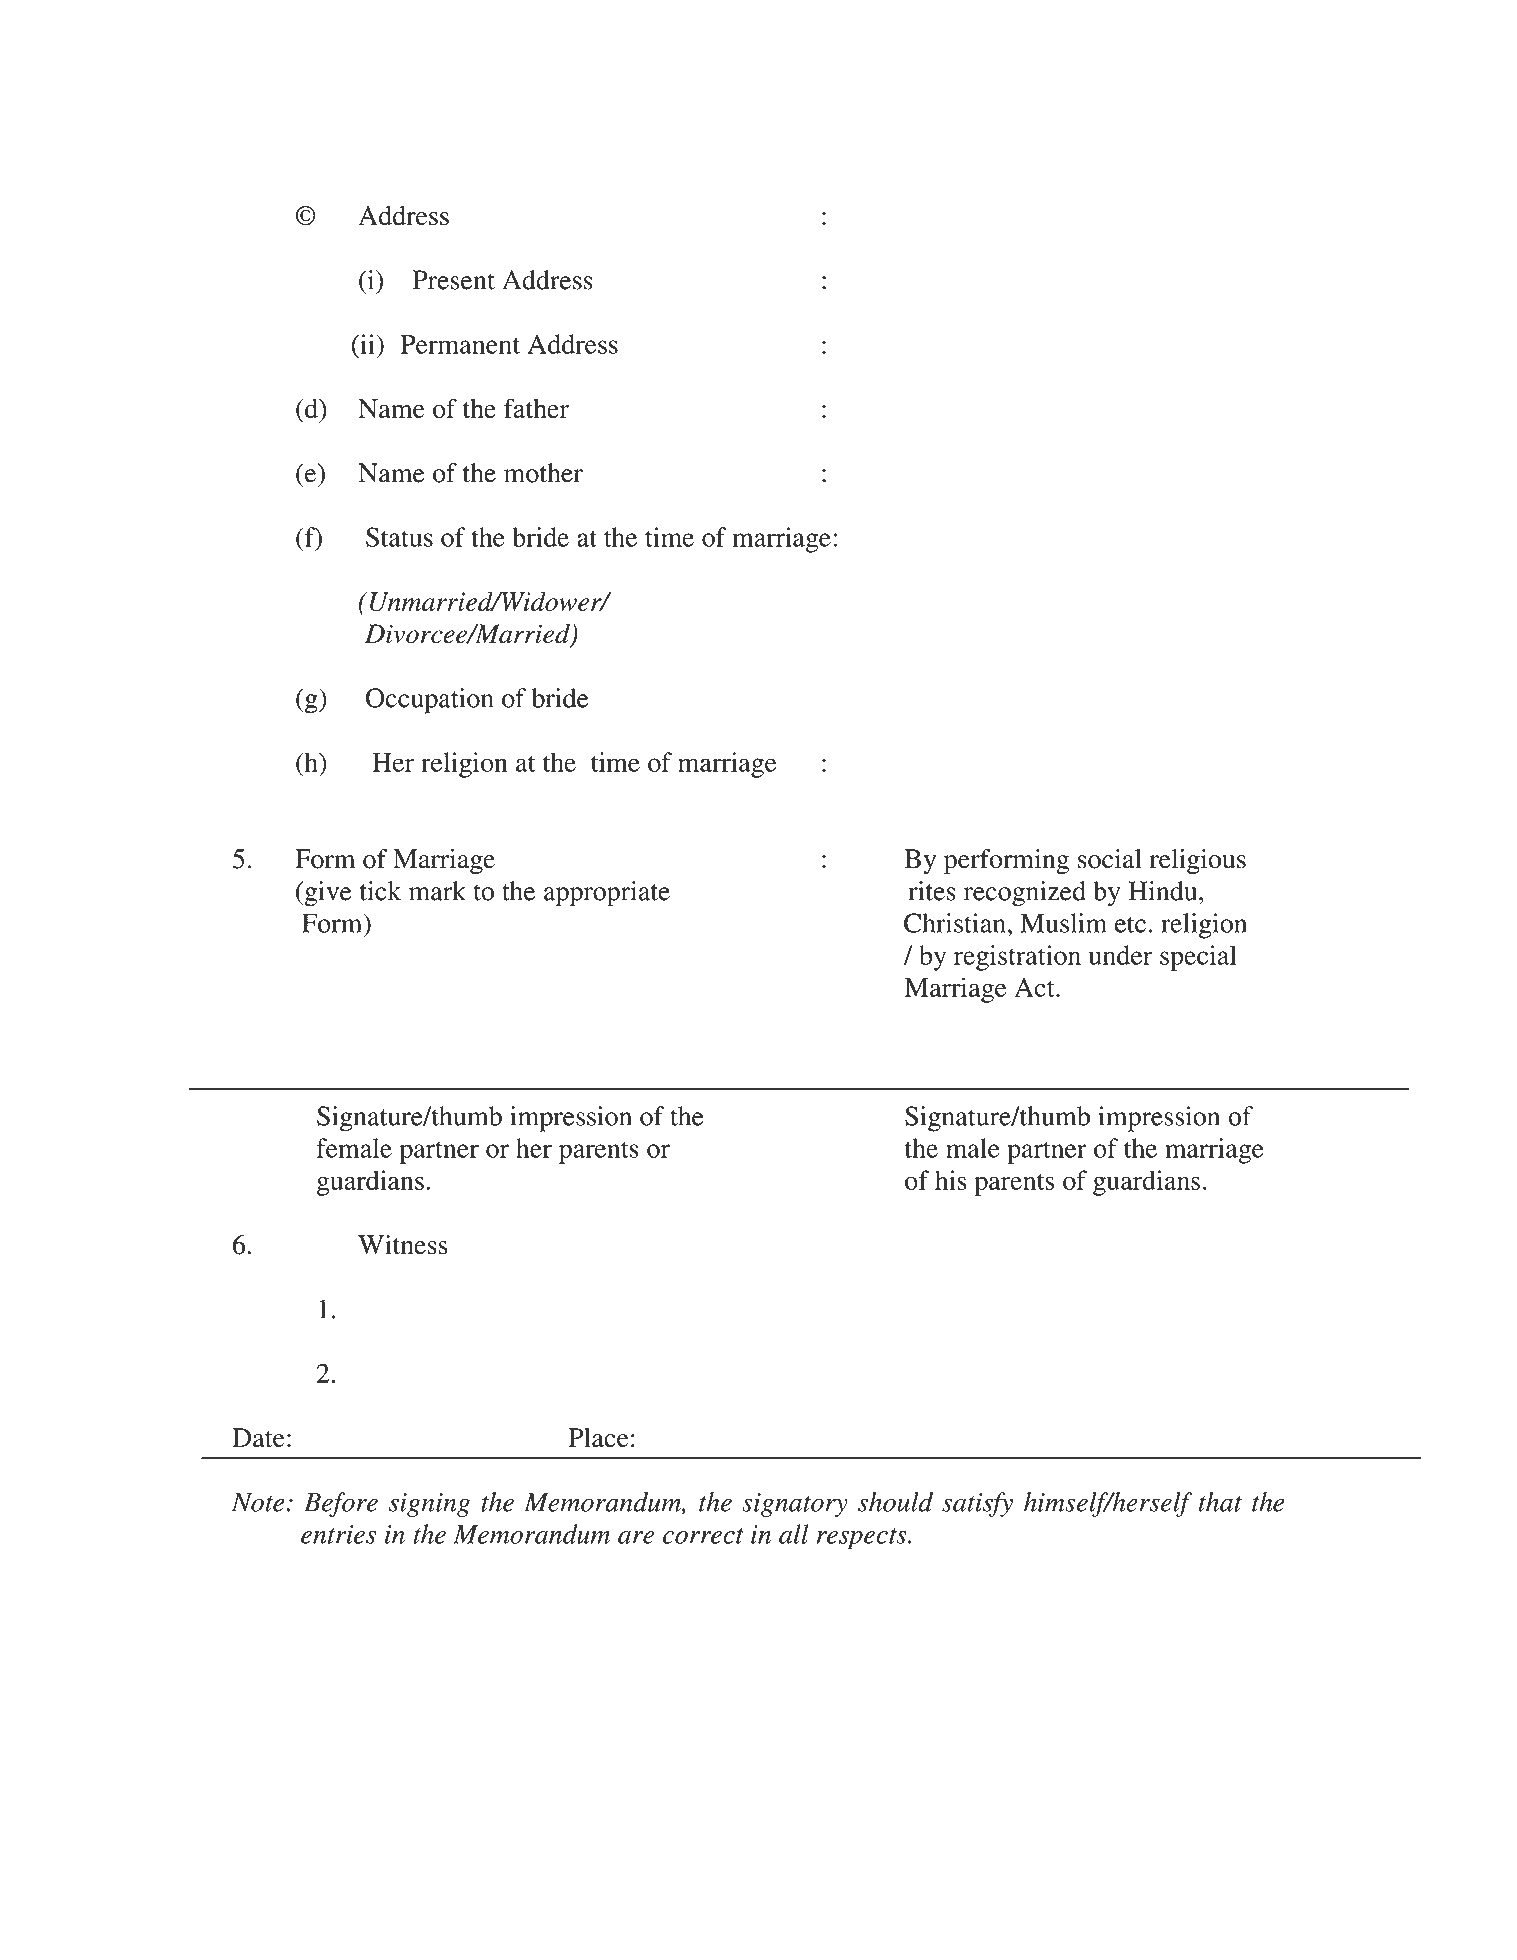 The image size is (1517, 1960). I want to click on social, so click(1110, 859).
